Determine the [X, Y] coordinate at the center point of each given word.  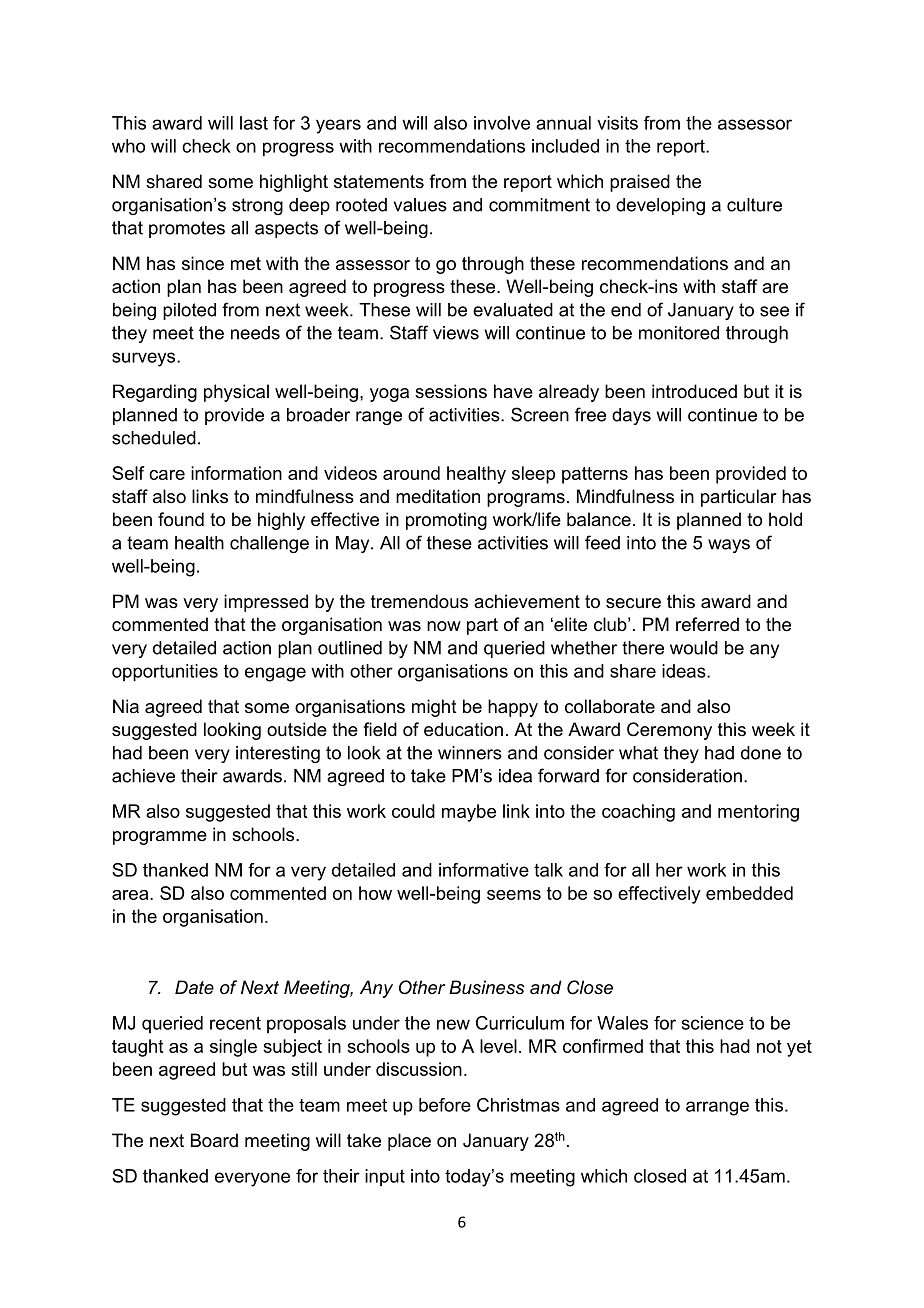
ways [729, 546]
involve [502, 123]
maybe [469, 813]
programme [160, 838]
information [236, 473]
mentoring [758, 813]
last [254, 123]
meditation [438, 496]
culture [754, 205]
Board [214, 1140]
